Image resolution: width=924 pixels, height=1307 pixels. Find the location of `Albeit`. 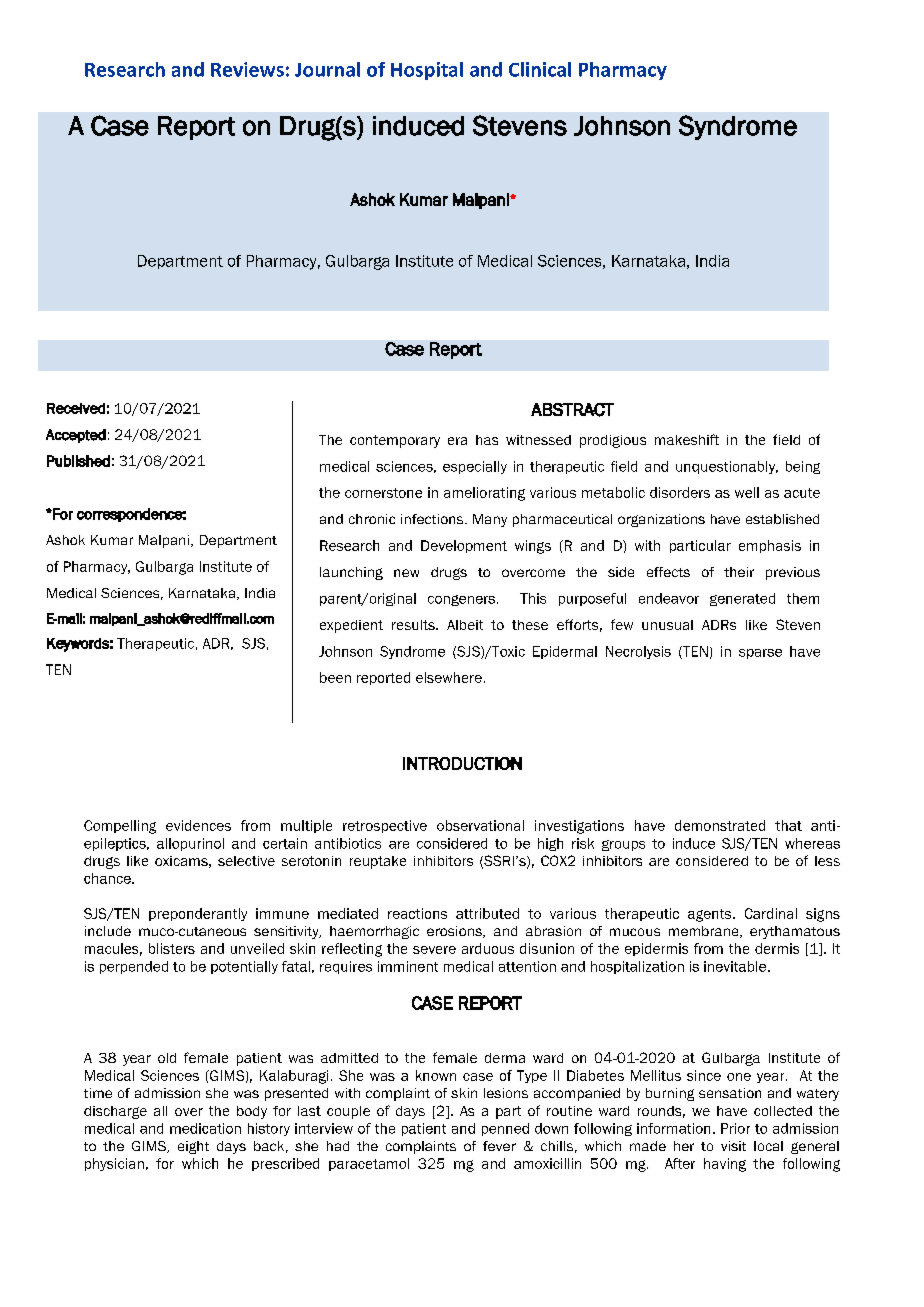

Albeit is located at coordinates (465, 625).
